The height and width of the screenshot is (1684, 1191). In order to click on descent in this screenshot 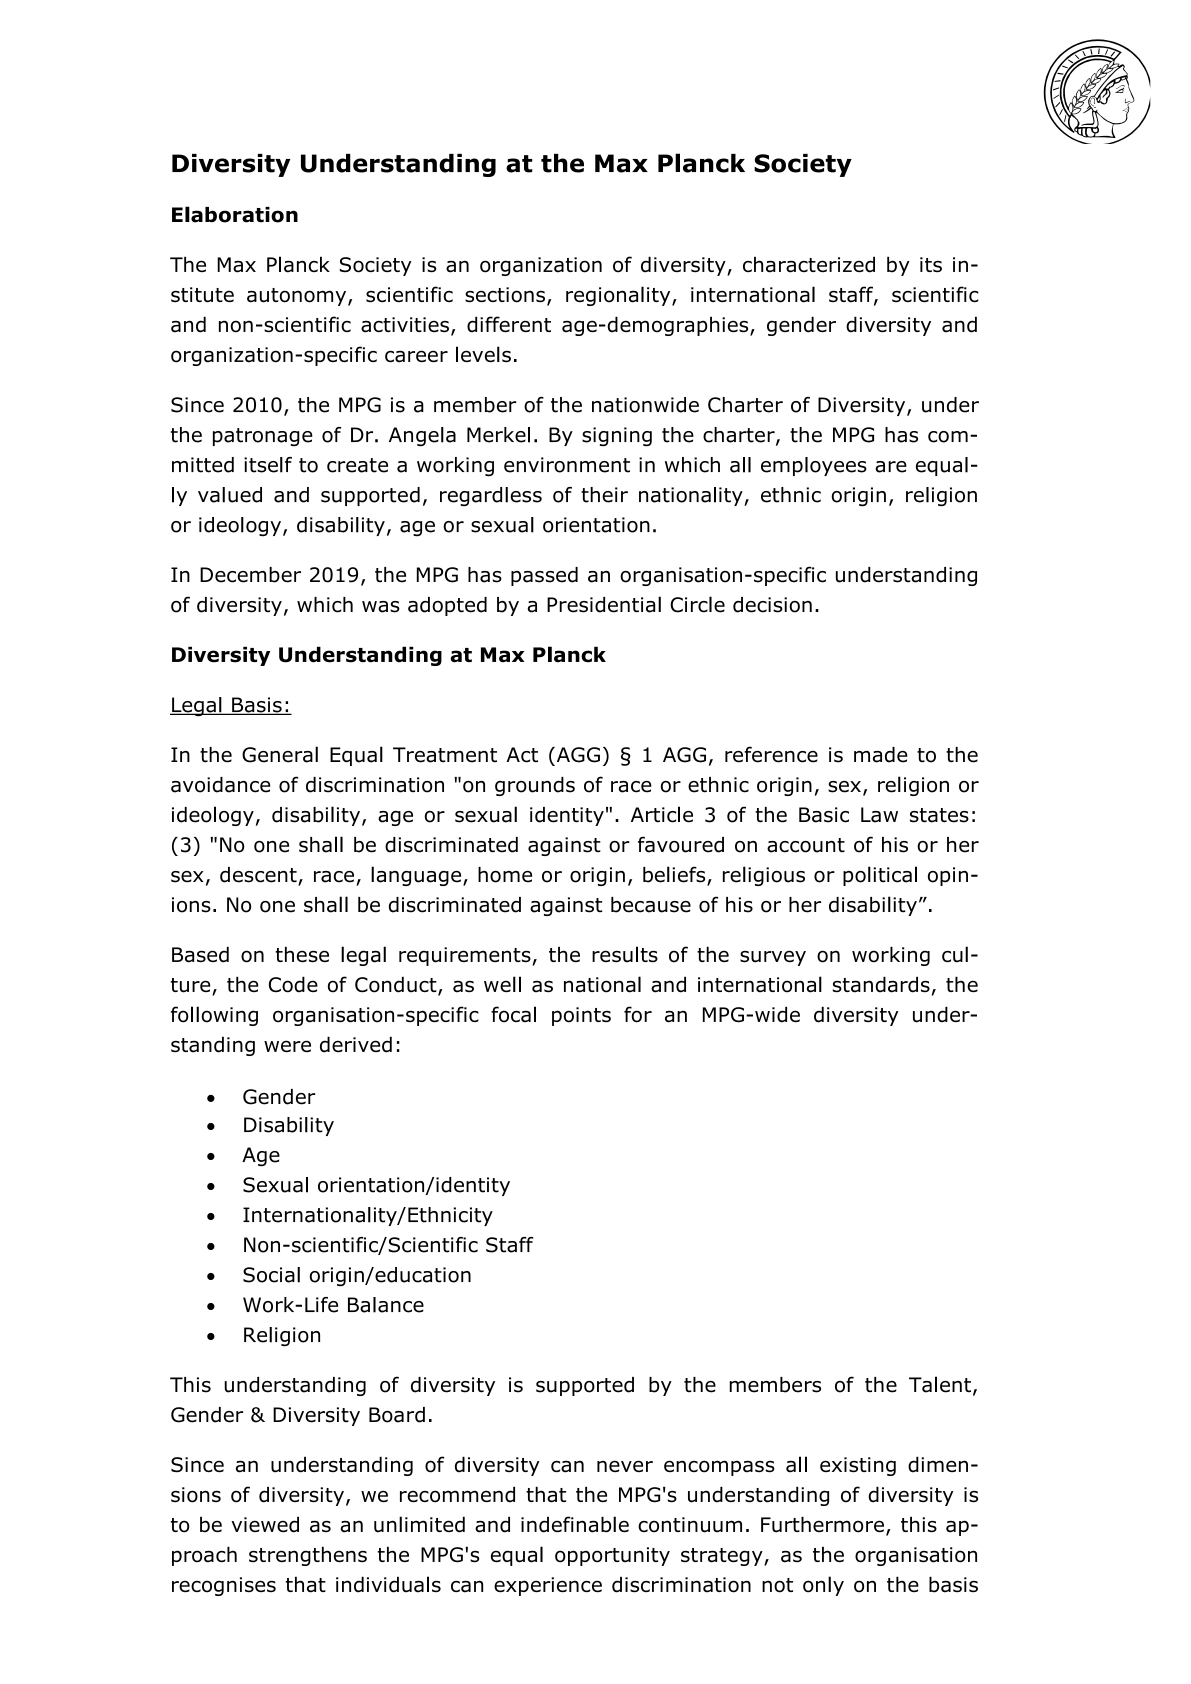, I will do `click(259, 876)`.
